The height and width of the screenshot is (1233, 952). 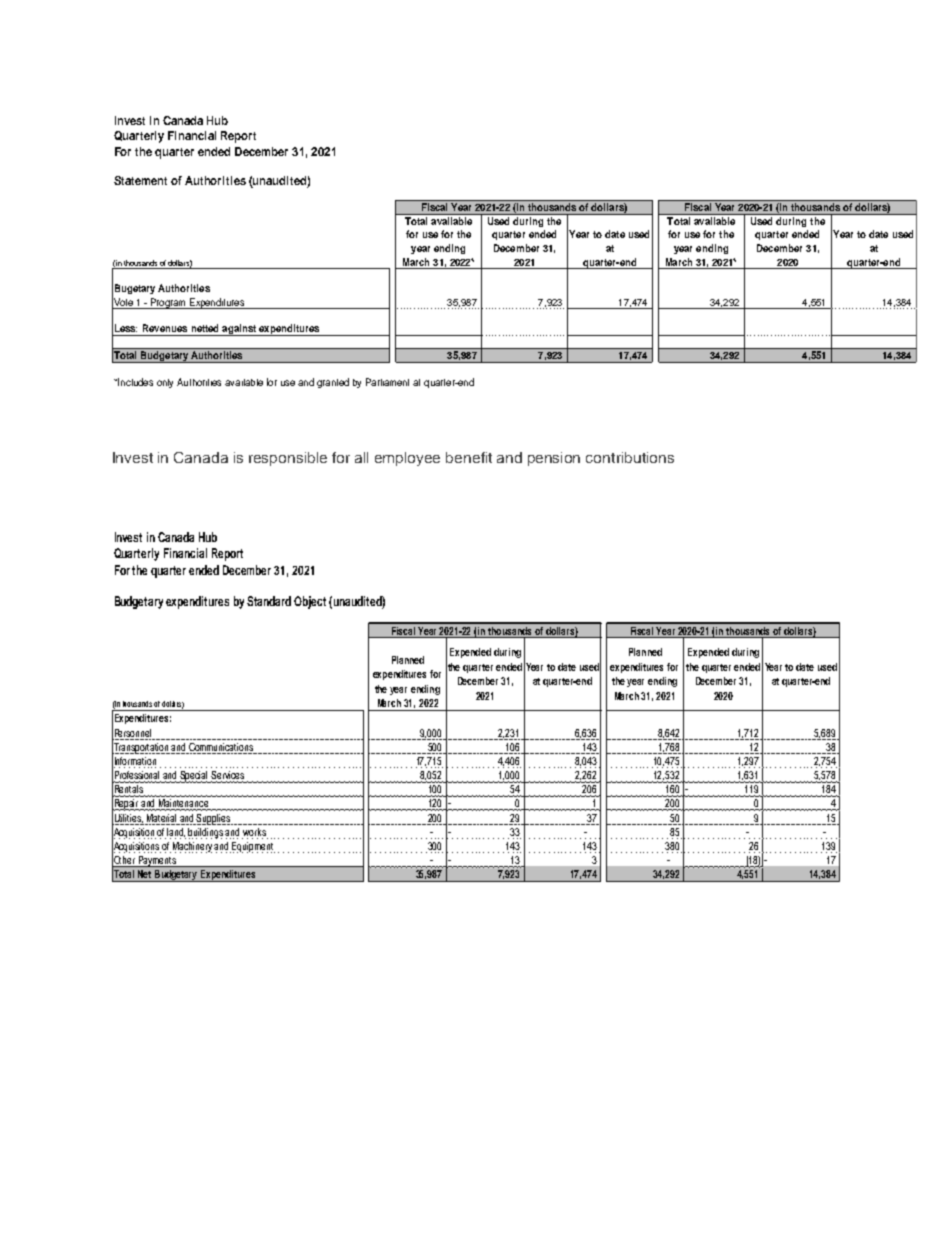 What do you see at coordinates (387, 382) in the screenshot?
I see `Parliament` at bounding box center [387, 382].
